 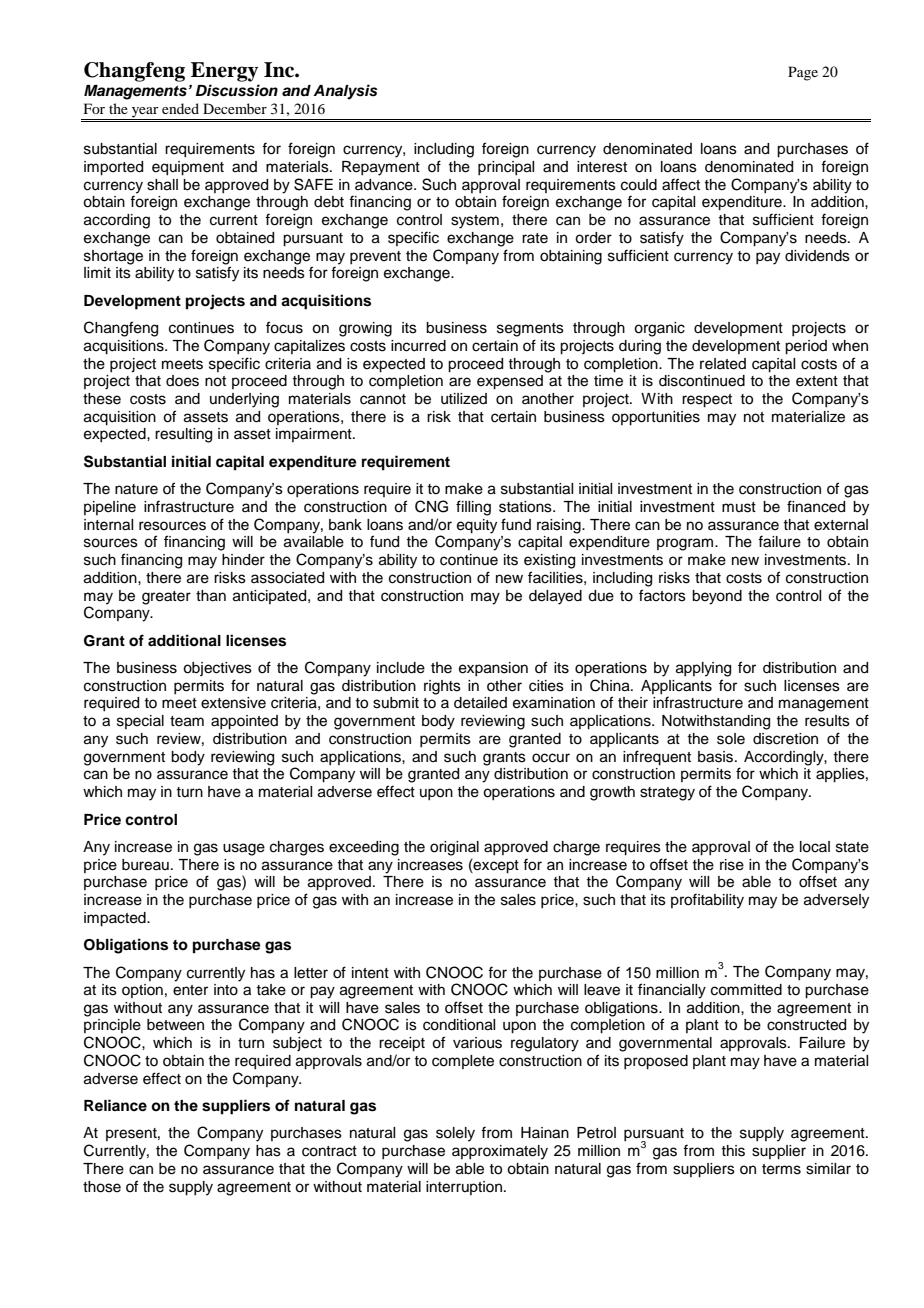 I want to click on approximately, so click(x=500, y=1152).
